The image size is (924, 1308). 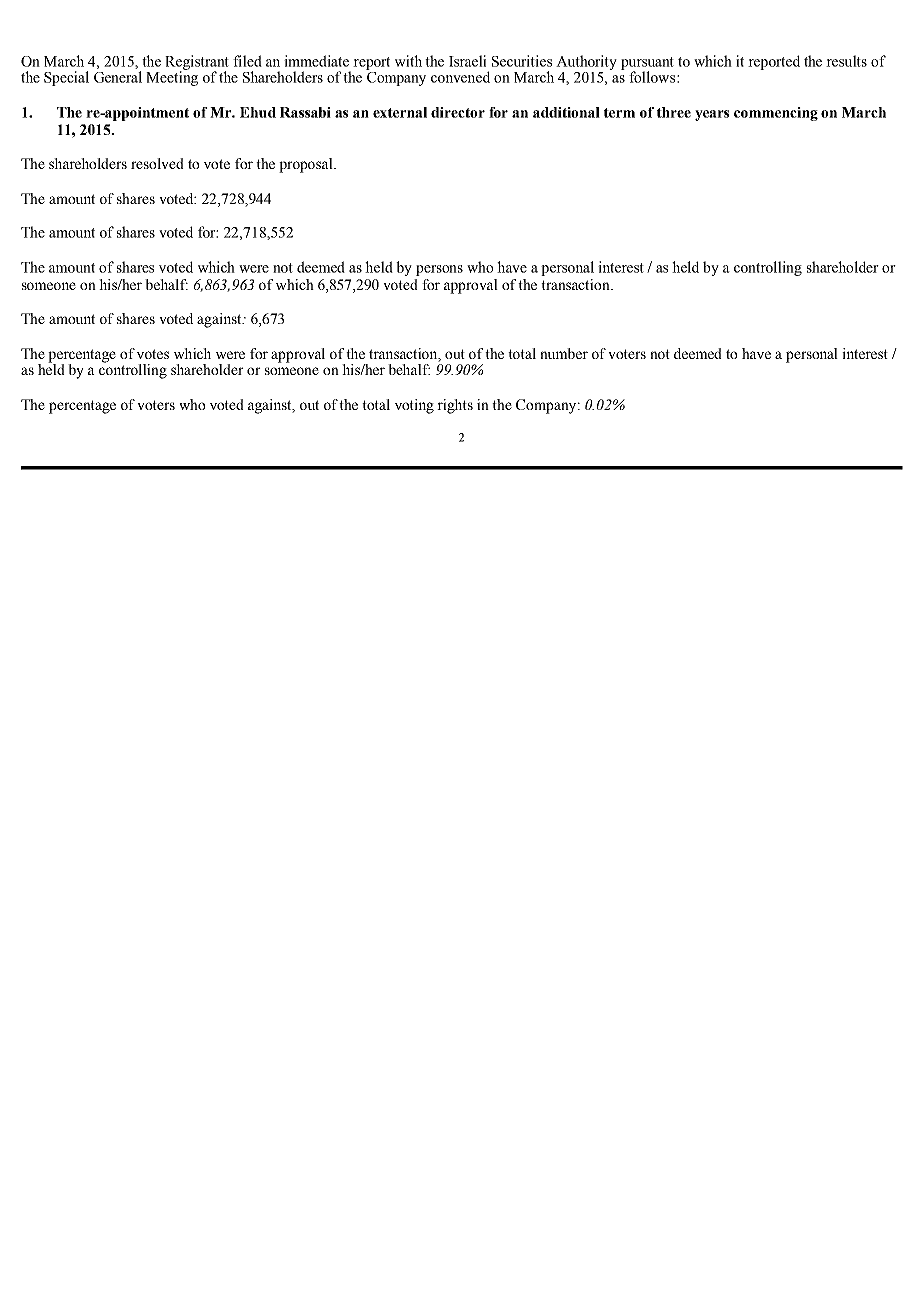 I want to click on director, so click(x=458, y=112).
